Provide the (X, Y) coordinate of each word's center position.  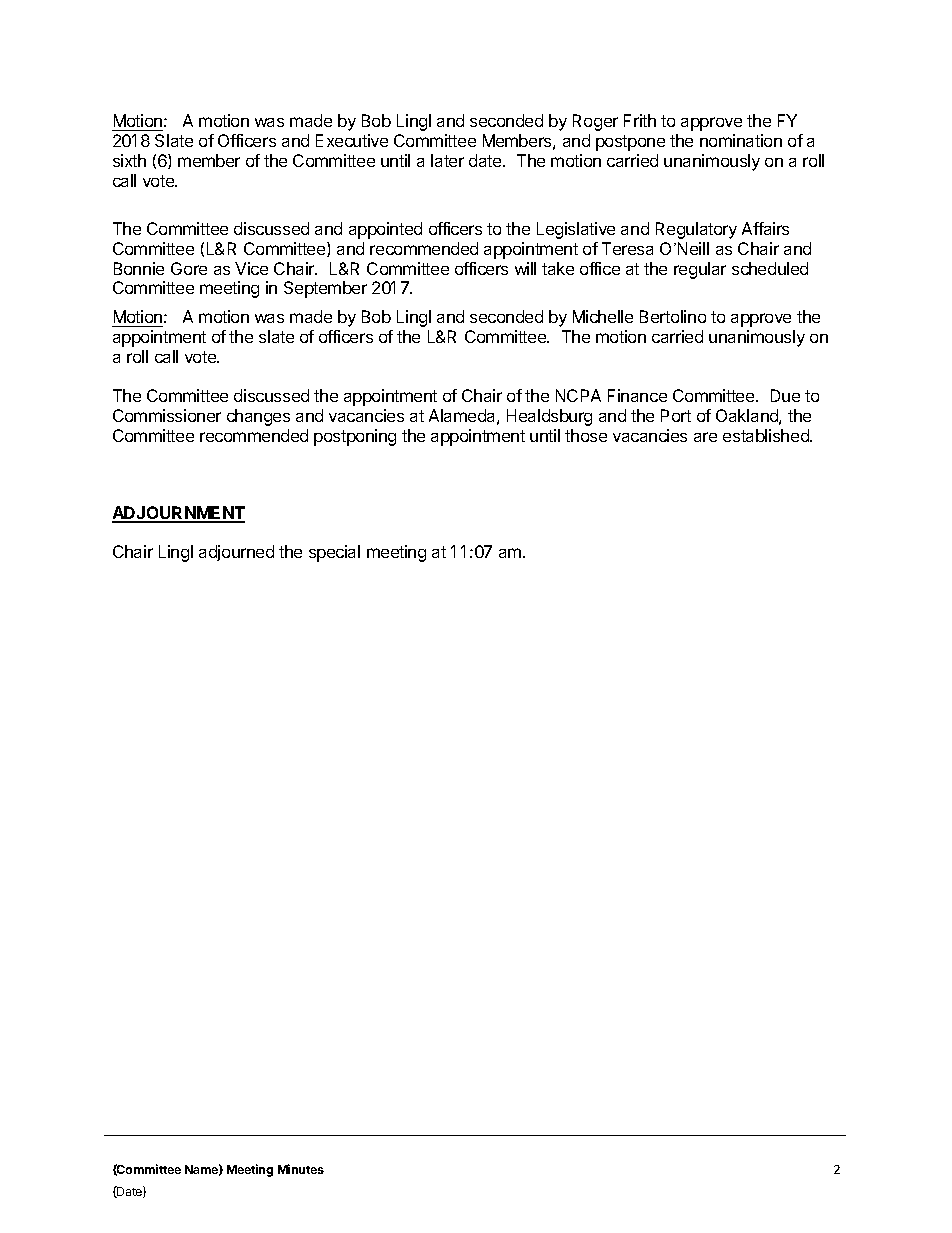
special (334, 553)
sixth (129, 160)
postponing (355, 437)
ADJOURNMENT (178, 514)
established (767, 435)
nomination (741, 140)
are (705, 437)
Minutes (301, 1169)
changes (258, 417)
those (586, 435)
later (447, 160)
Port (676, 415)
